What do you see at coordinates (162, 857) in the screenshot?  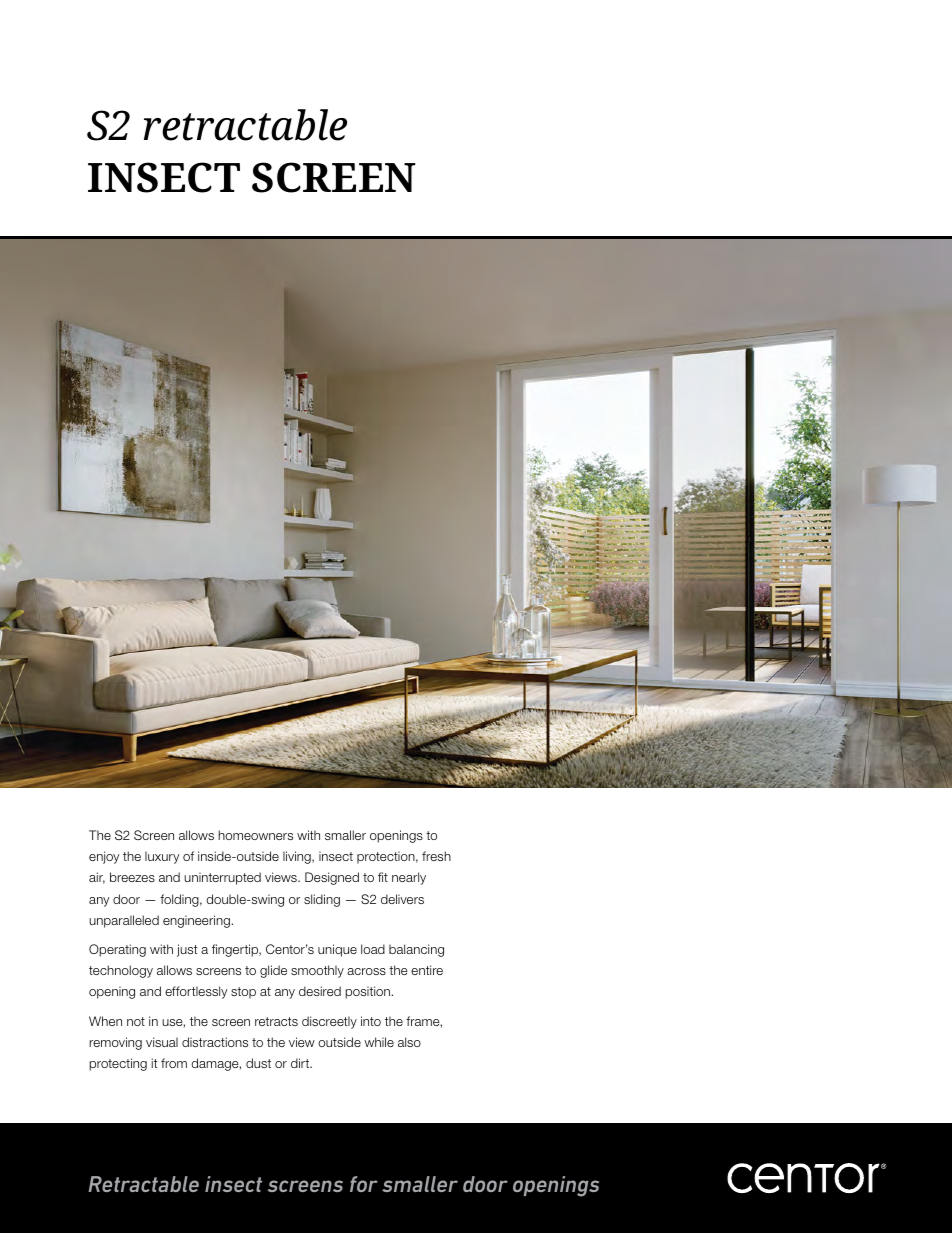 I see `luxury` at bounding box center [162, 857].
